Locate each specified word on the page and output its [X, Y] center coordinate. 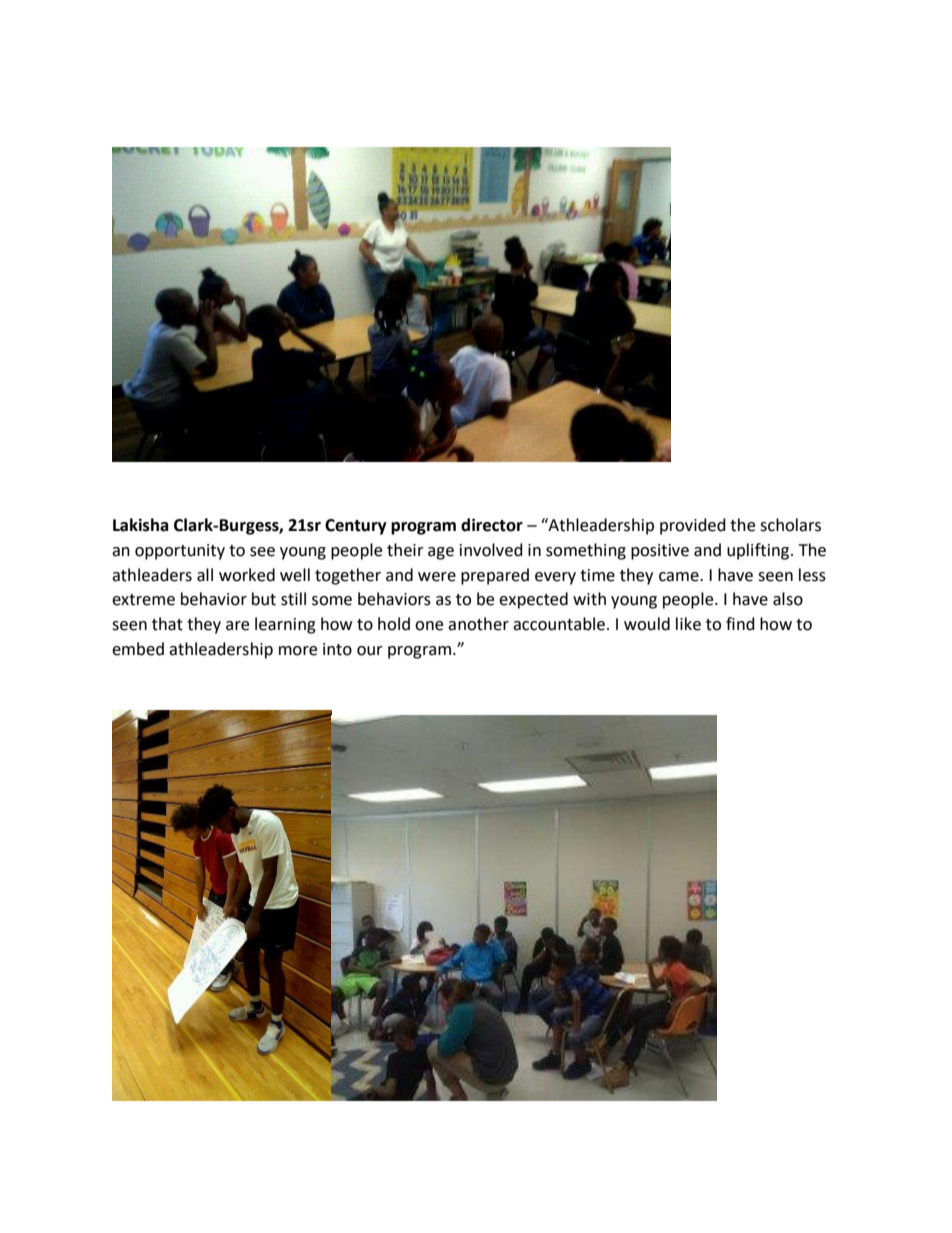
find [740, 624]
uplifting [759, 551]
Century [356, 527]
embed [138, 649]
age [441, 553]
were [437, 577]
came [680, 577]
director [492, 525]
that [167, 624]
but [264, 599]
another [478, 624]
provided [693, 526]
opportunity [180, 552]
